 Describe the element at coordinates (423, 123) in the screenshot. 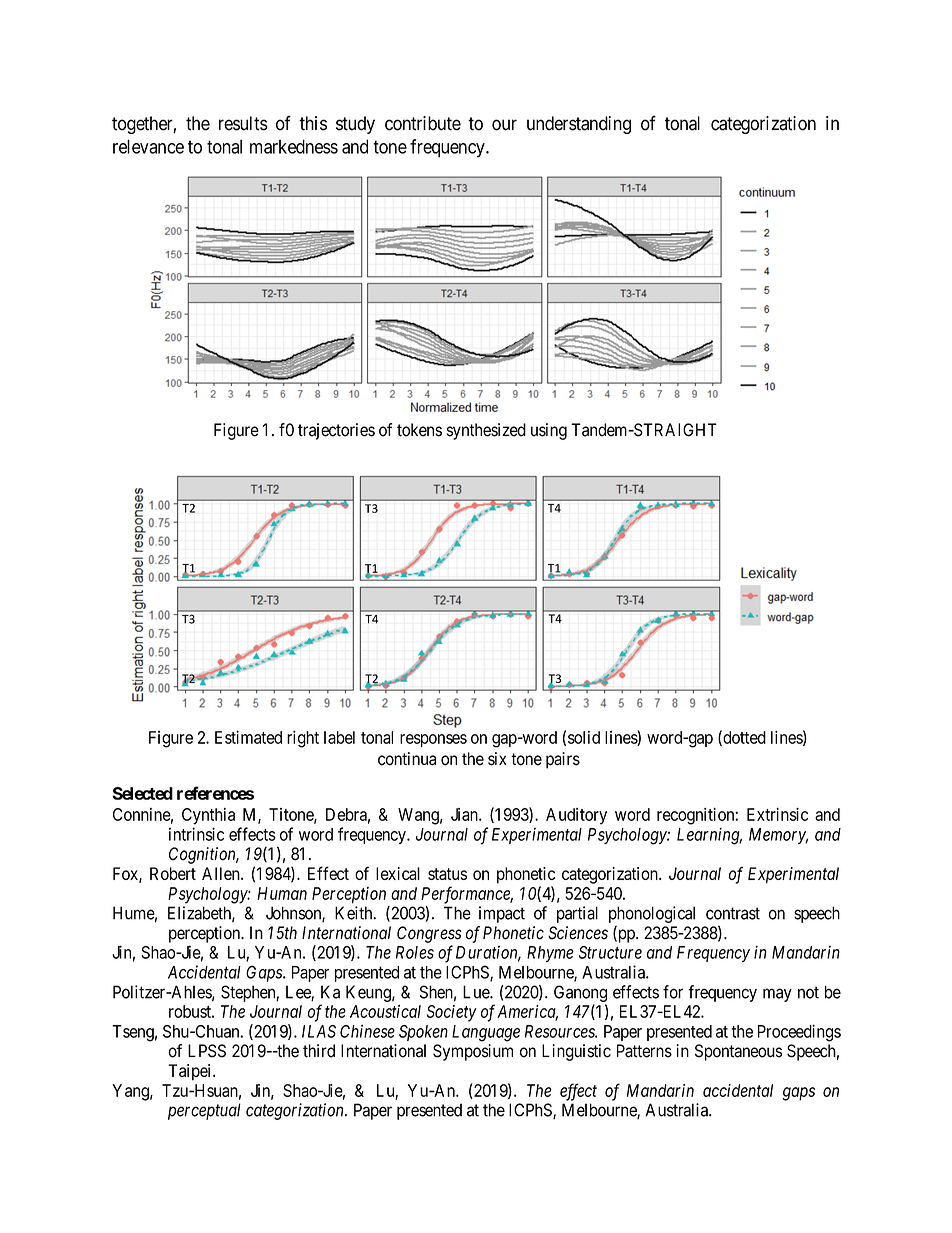

I see `contribute` at that location.
